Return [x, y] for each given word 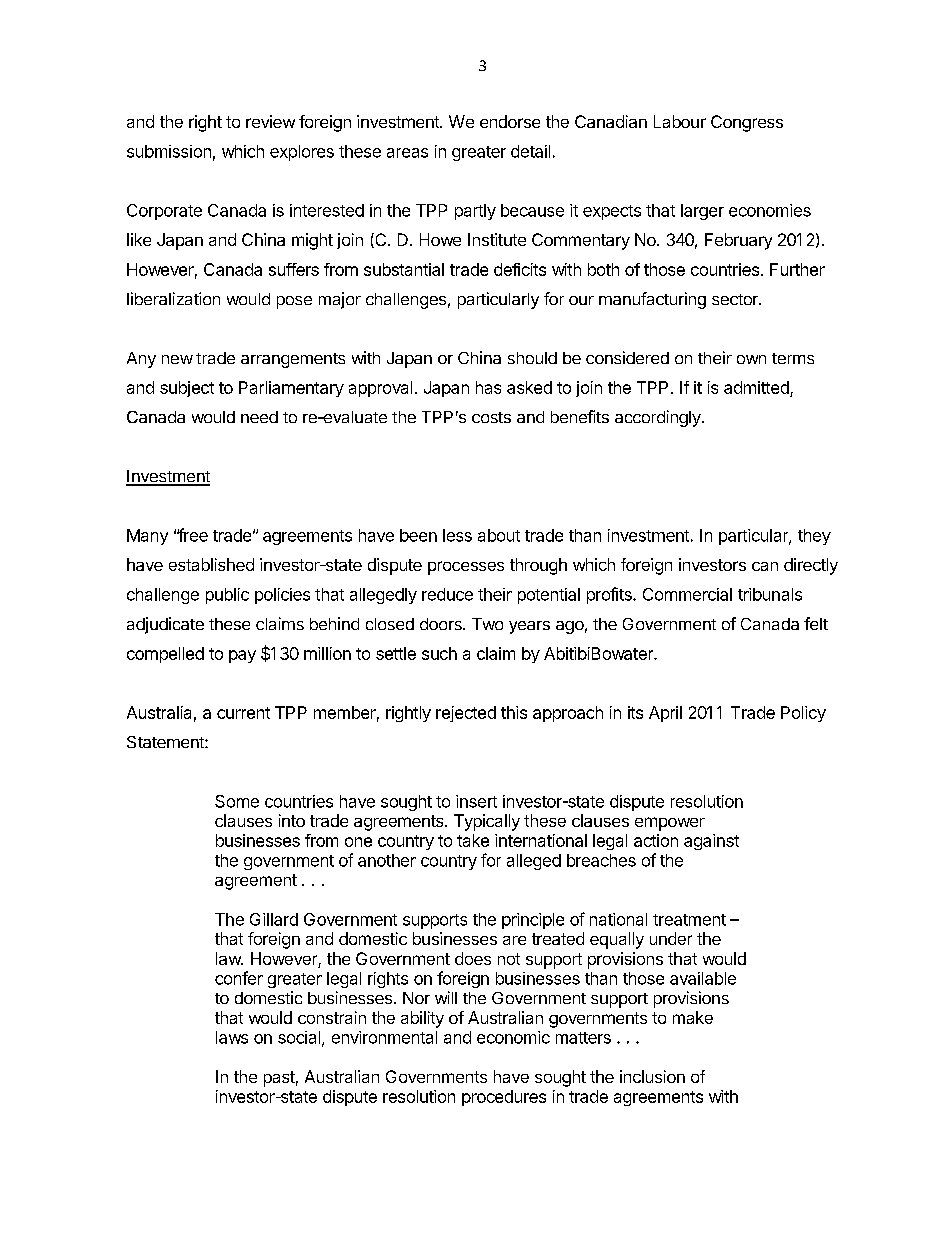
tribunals [770, 594]
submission [169, 151]
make [693, 1017]
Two [487, 624]
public [227, 596]
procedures [504, 1098]
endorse [510, 121]
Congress [747, 123]
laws [232, 1037]
